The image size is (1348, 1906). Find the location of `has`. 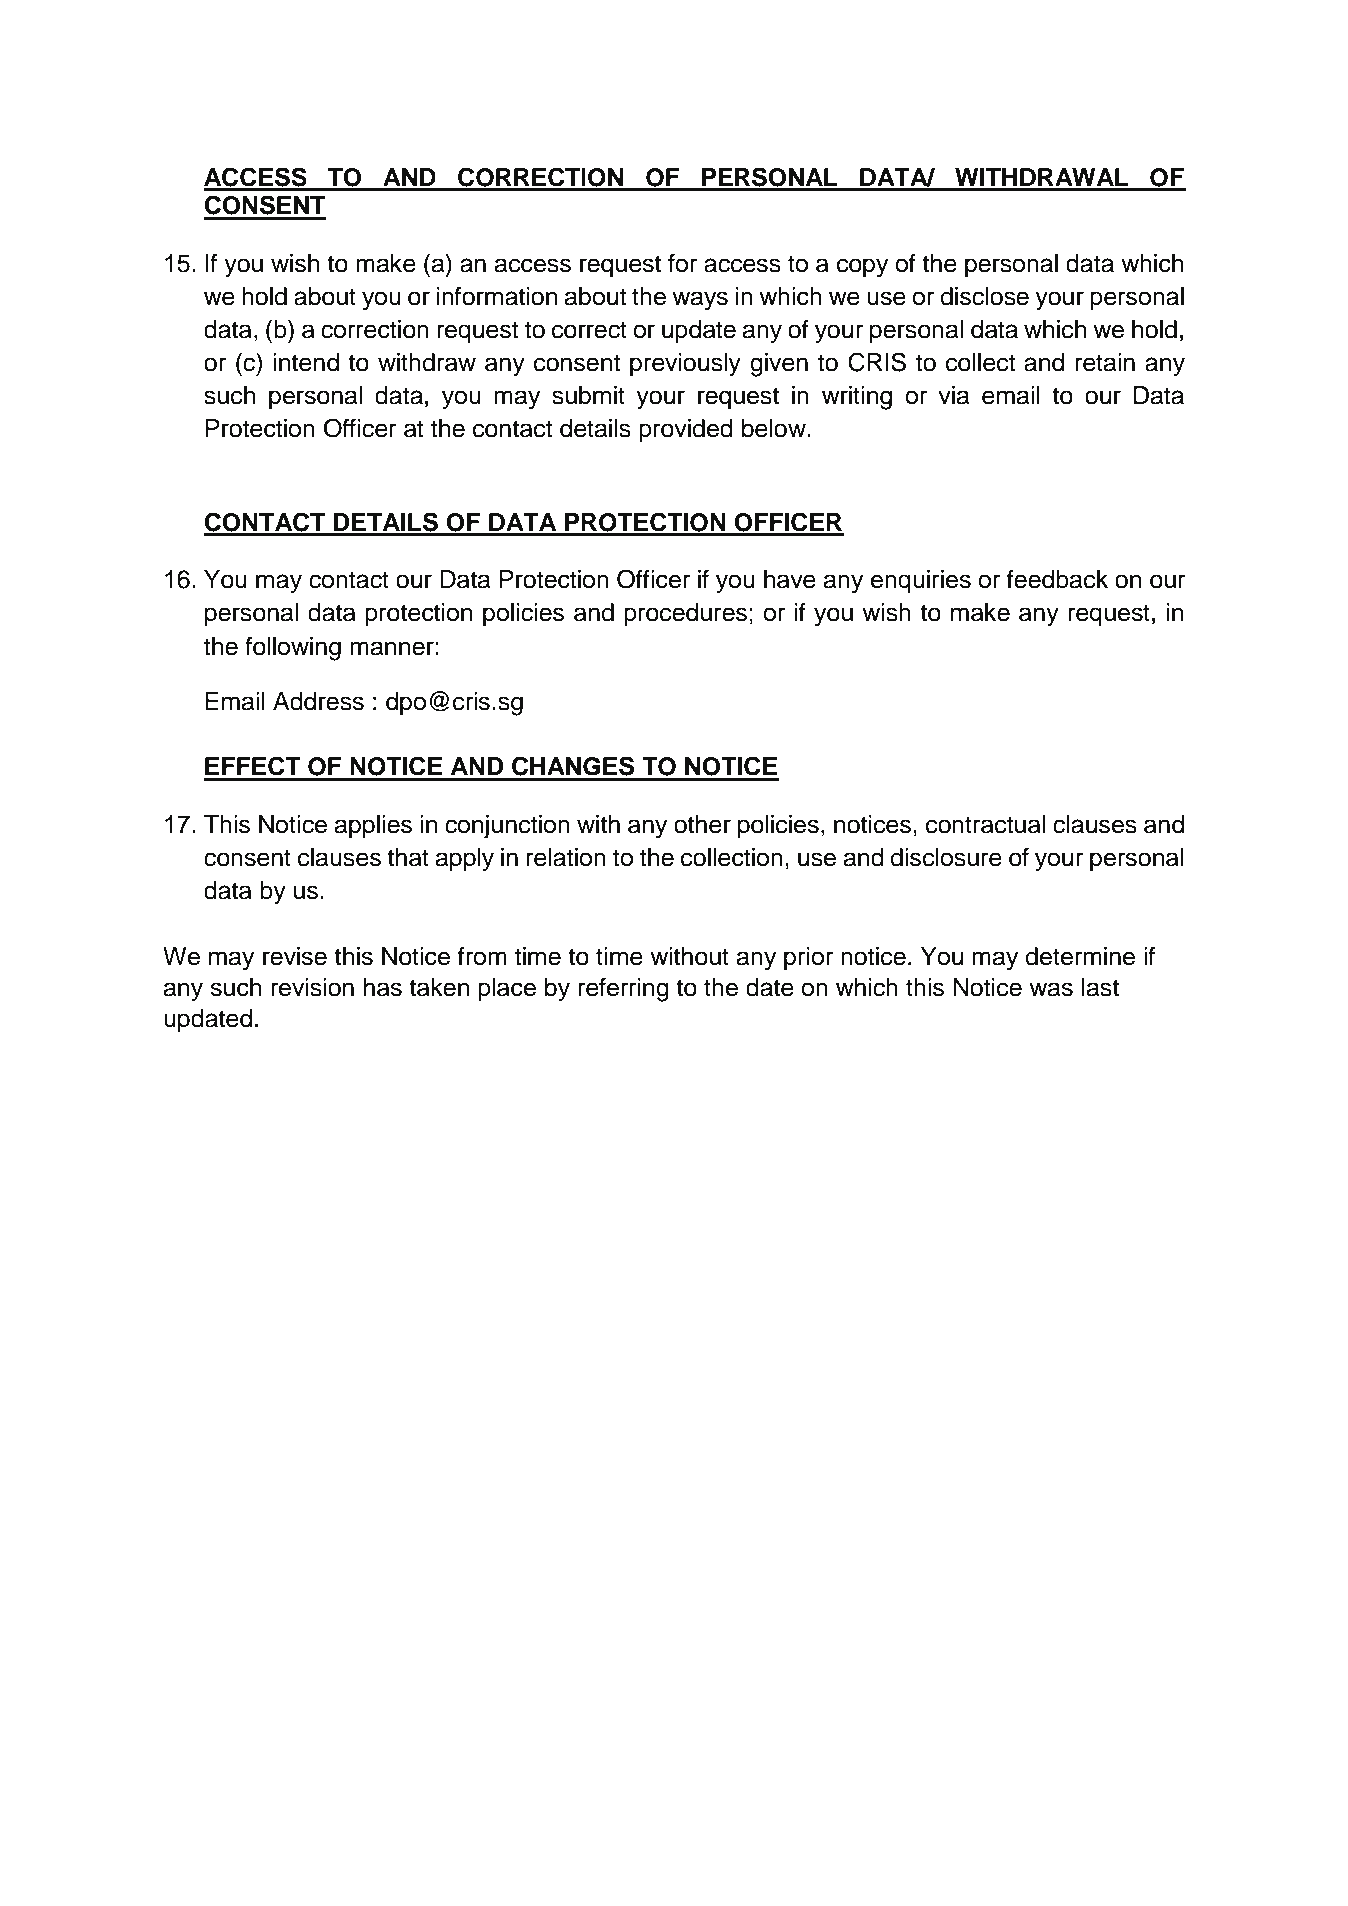

has is located at coordinates (383, 987).
